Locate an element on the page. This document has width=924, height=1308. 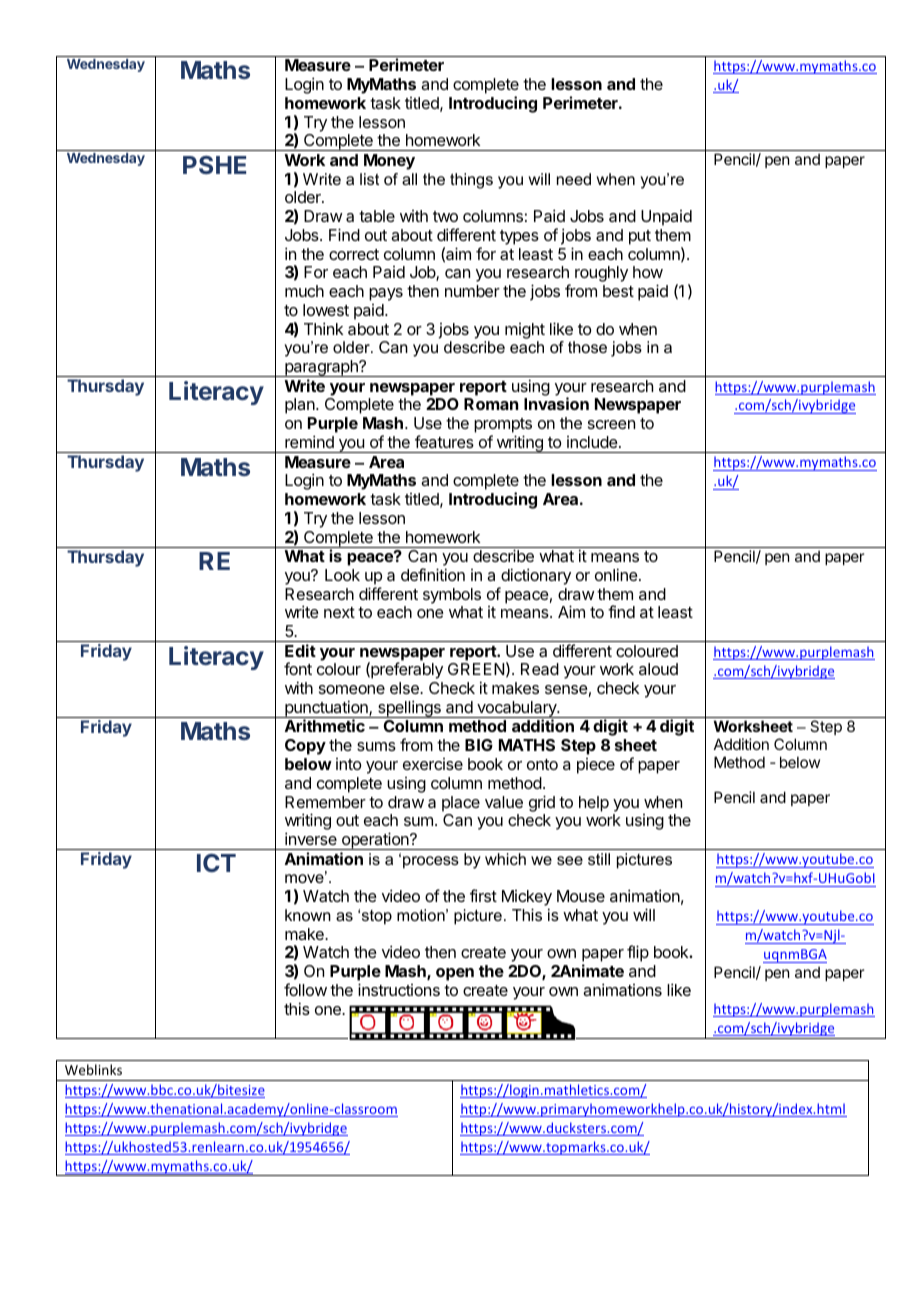
need is located at coordinates (574, 179).
